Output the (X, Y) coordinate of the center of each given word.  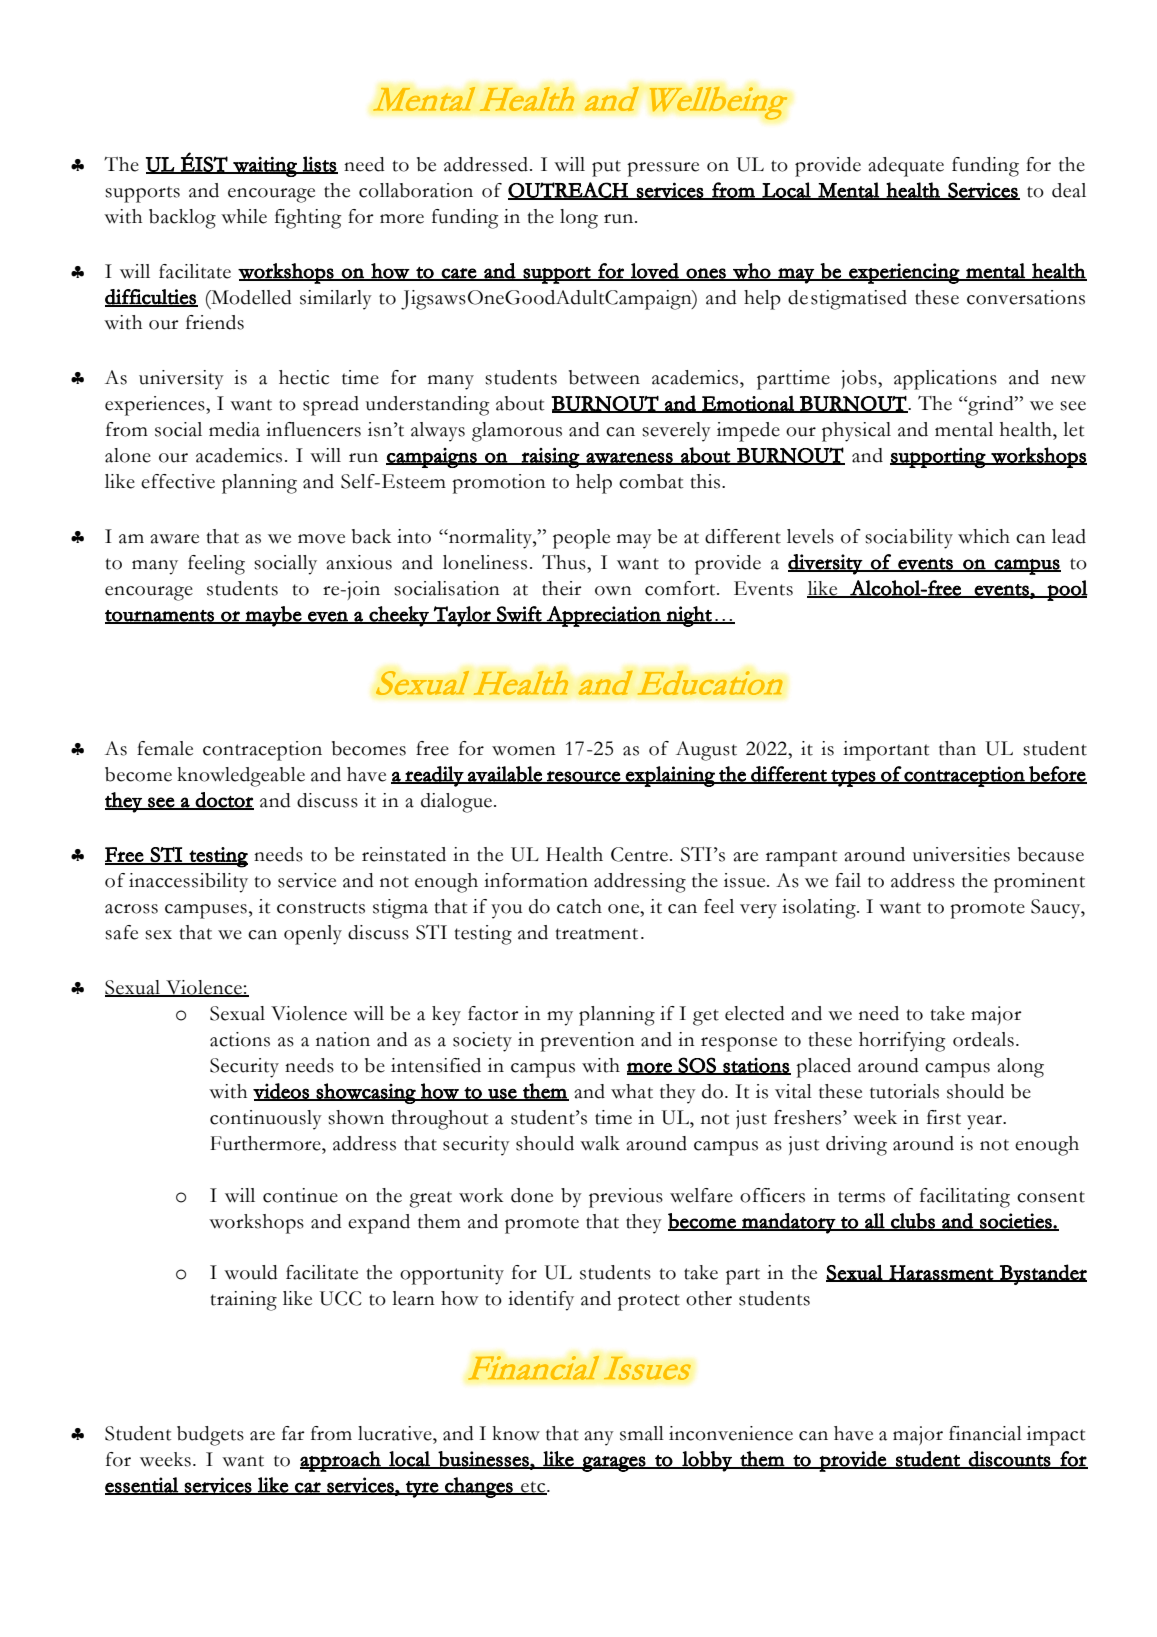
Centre (639, 854)
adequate (906, 167)
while (244, 216)
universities (961, 854)
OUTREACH (569, 191)
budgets (210, 1436)
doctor (224, 801)
